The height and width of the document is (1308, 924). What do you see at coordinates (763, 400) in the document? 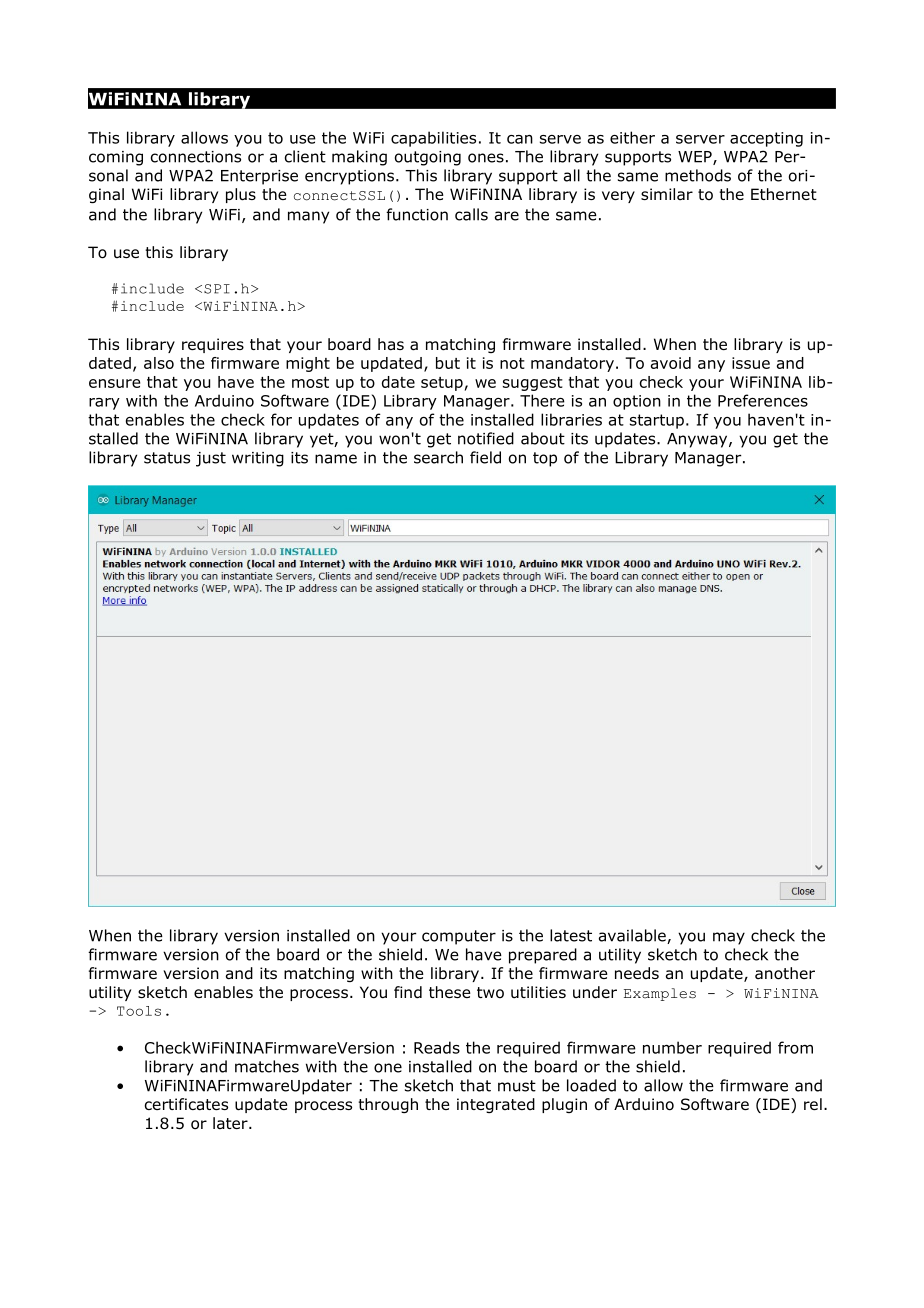
I see `Preferences` at bounding box center [763, 400].
